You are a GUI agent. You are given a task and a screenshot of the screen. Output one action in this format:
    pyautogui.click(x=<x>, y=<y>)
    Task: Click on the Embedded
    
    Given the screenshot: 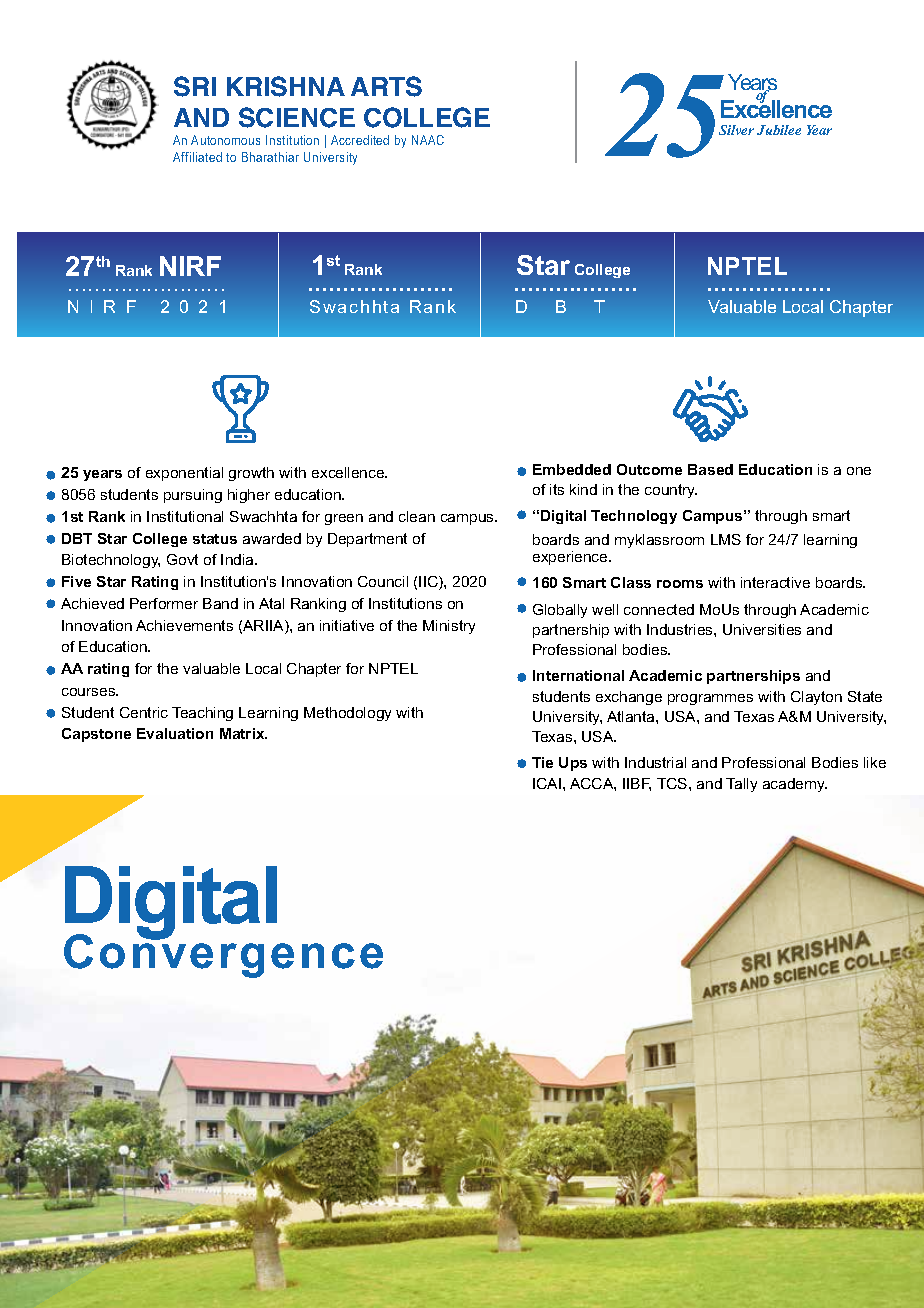 What is the action you would take?
    pyautogui.click(x=572, y=469)
